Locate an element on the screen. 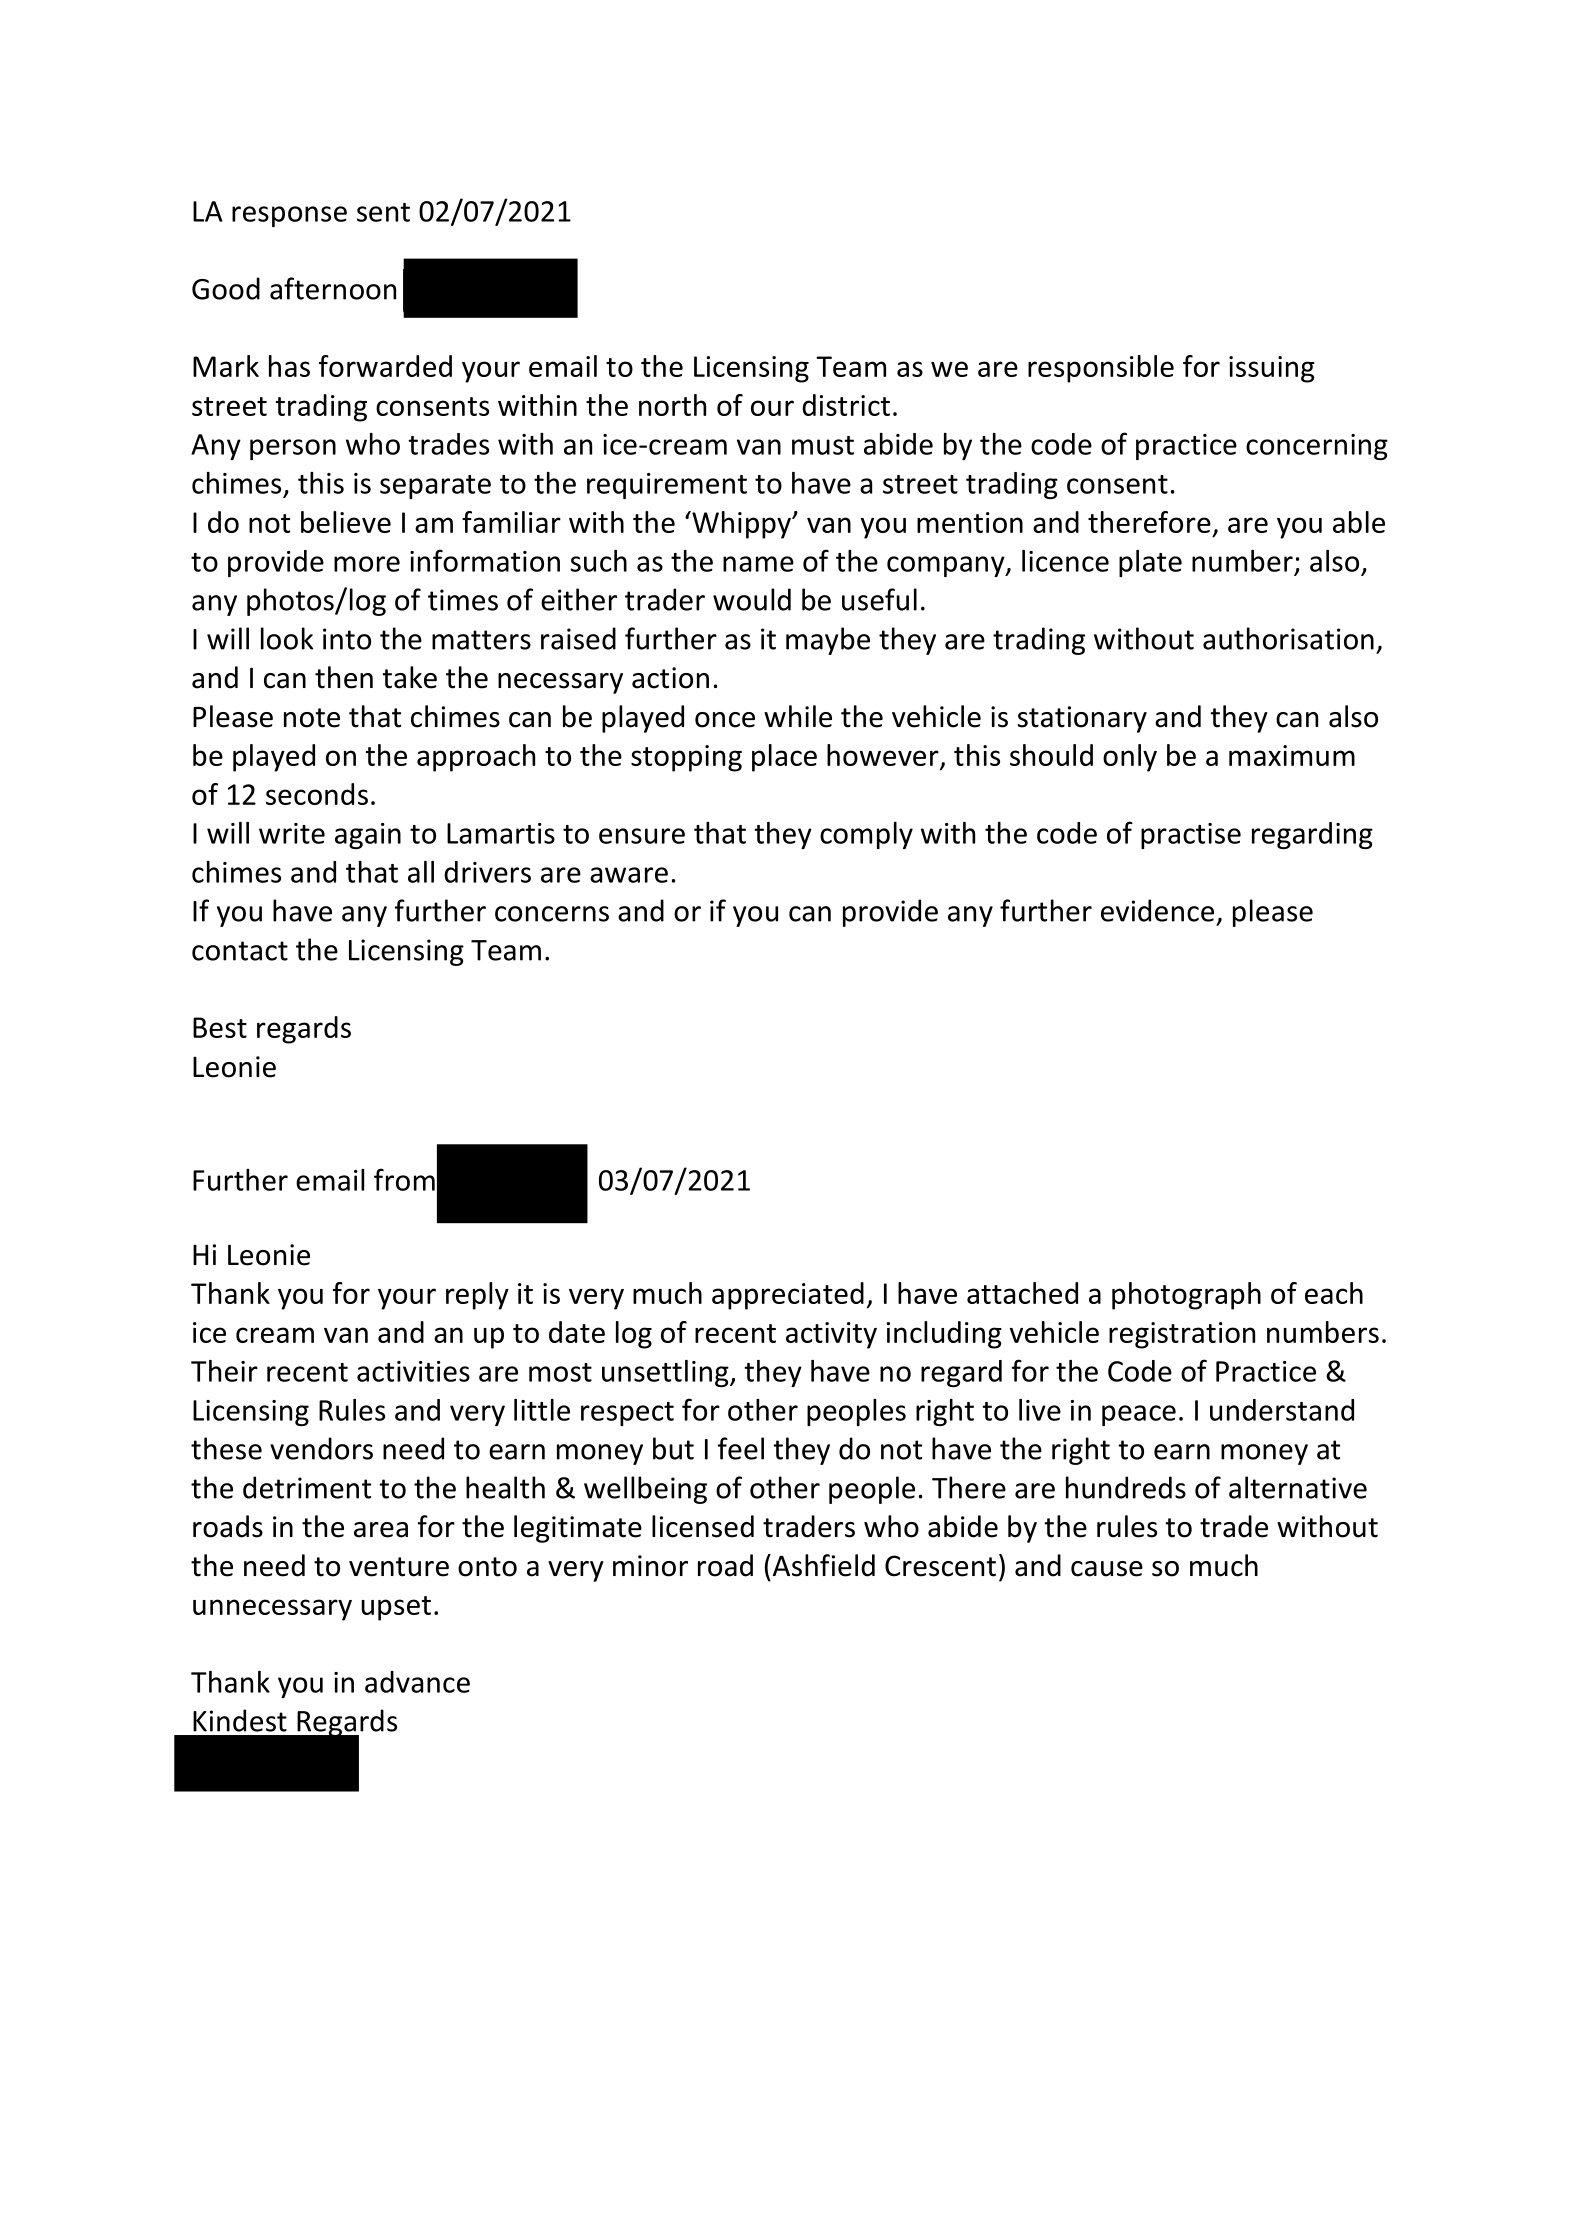 The image size is (1580, 2235). authorisation is located at coordinates (1288, 638).
